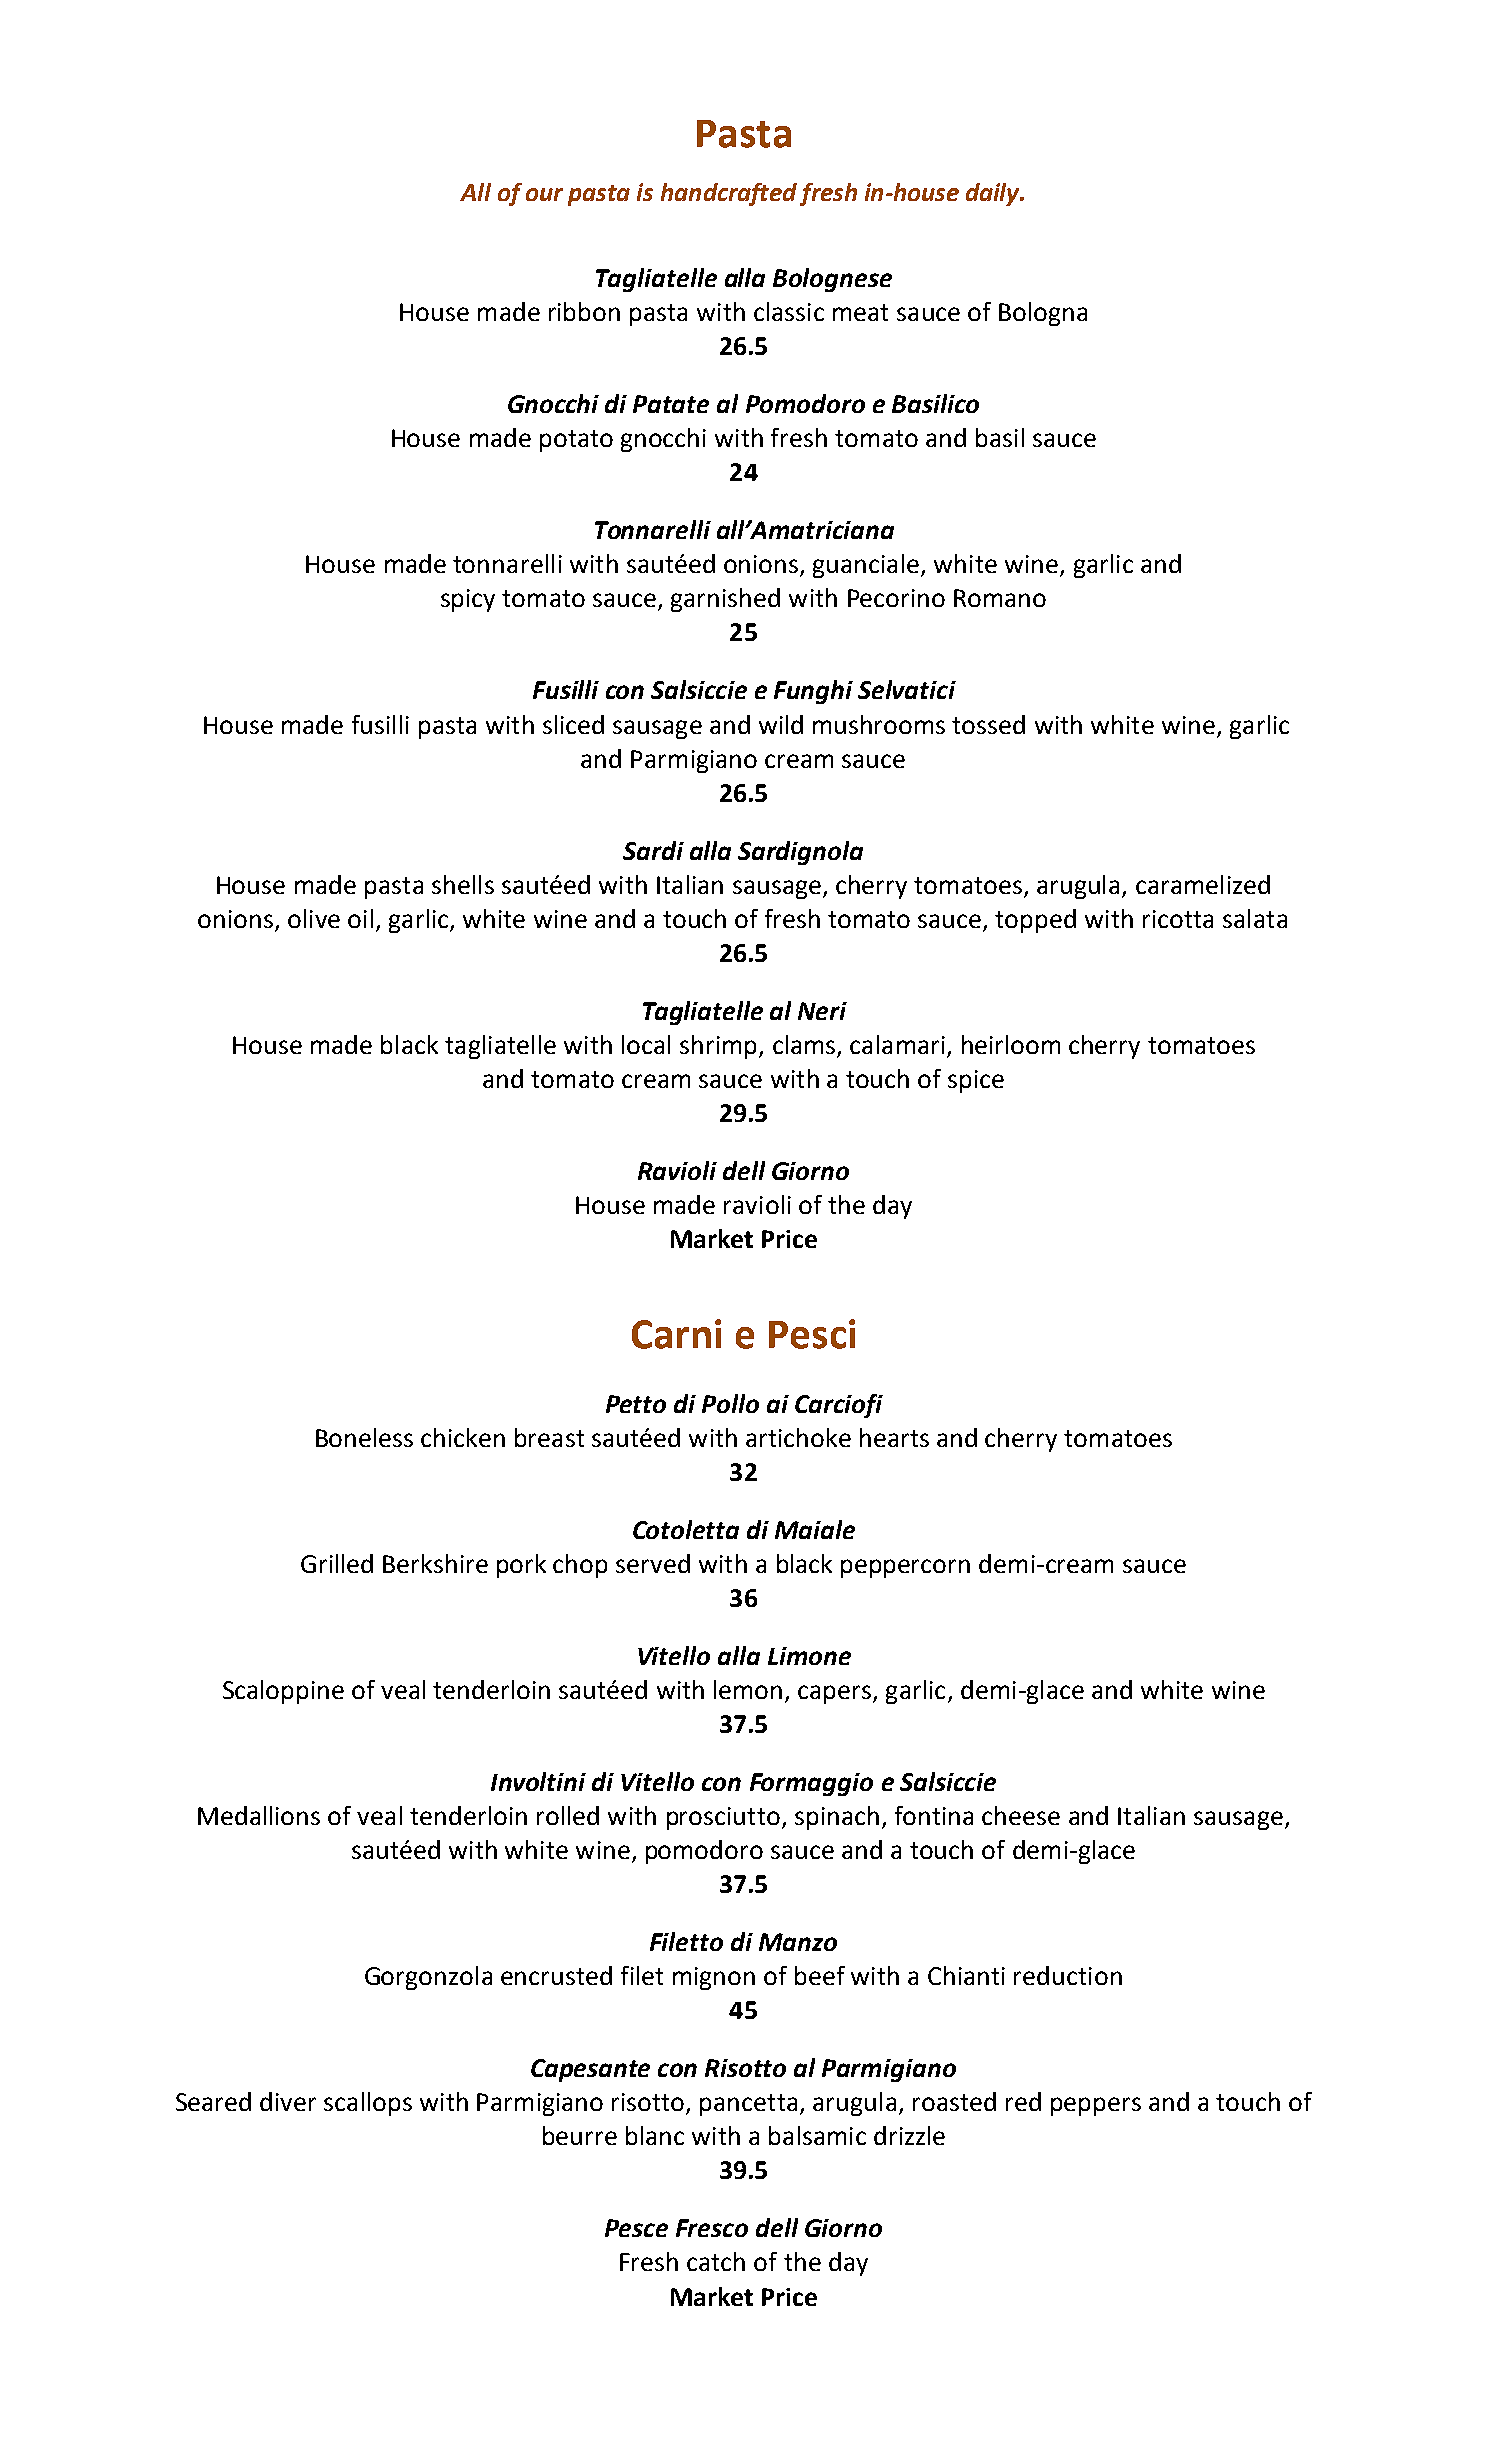  I want to click on Grilled, so click(337, 1563).
